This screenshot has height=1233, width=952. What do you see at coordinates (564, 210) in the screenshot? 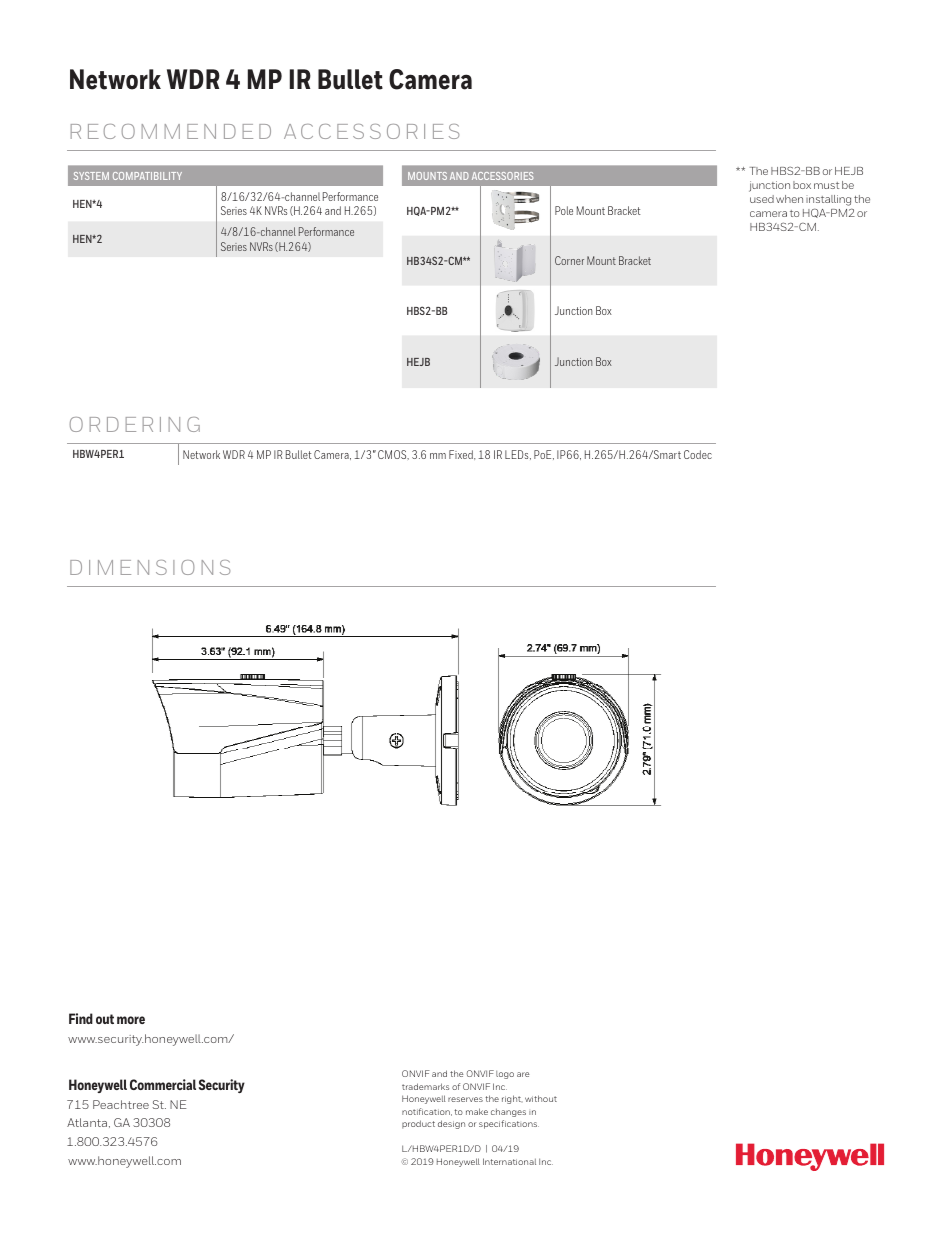
I see `Pole` at bounding box center [564, 210].
